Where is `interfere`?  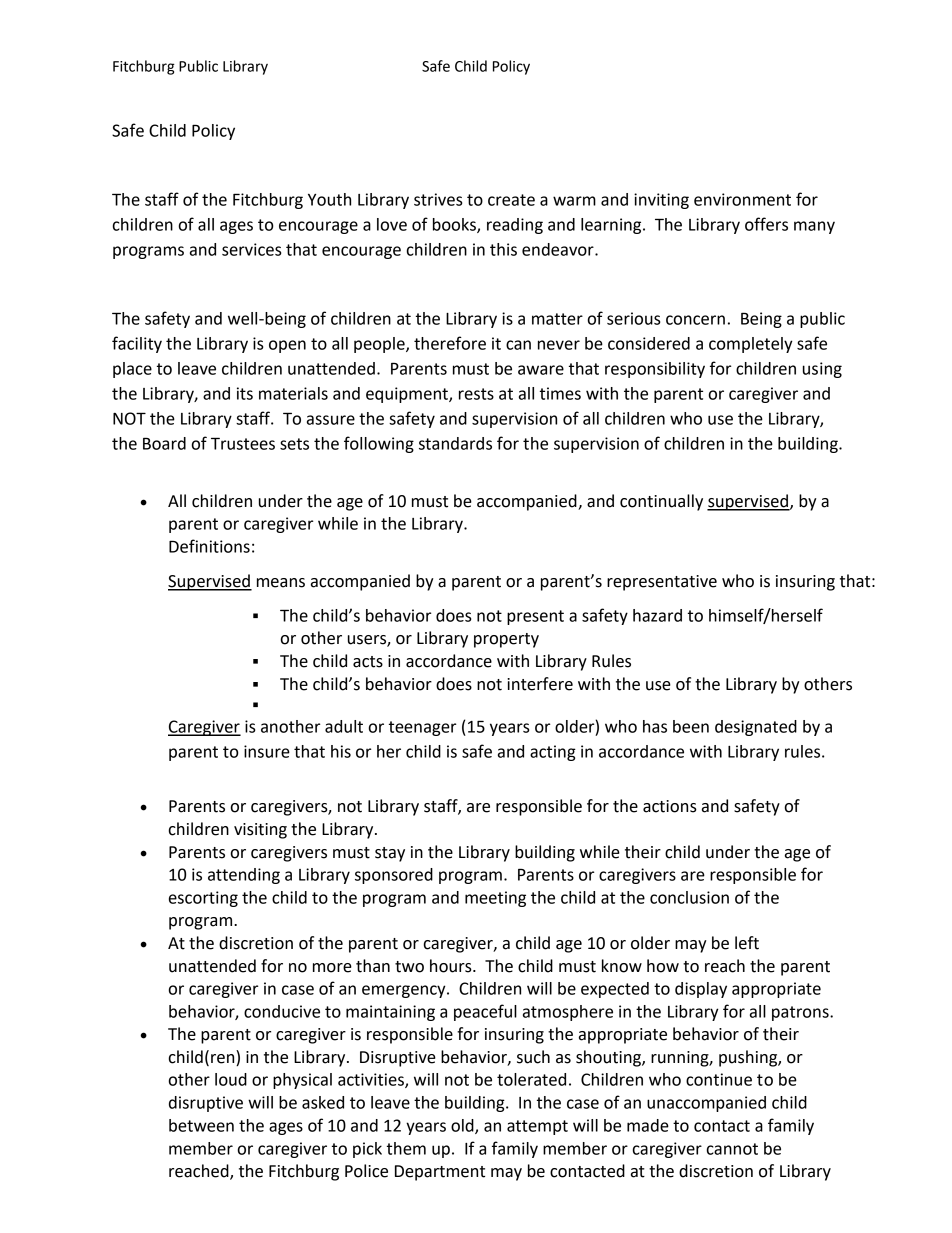
interfere is located at coordinates (540, 684).
